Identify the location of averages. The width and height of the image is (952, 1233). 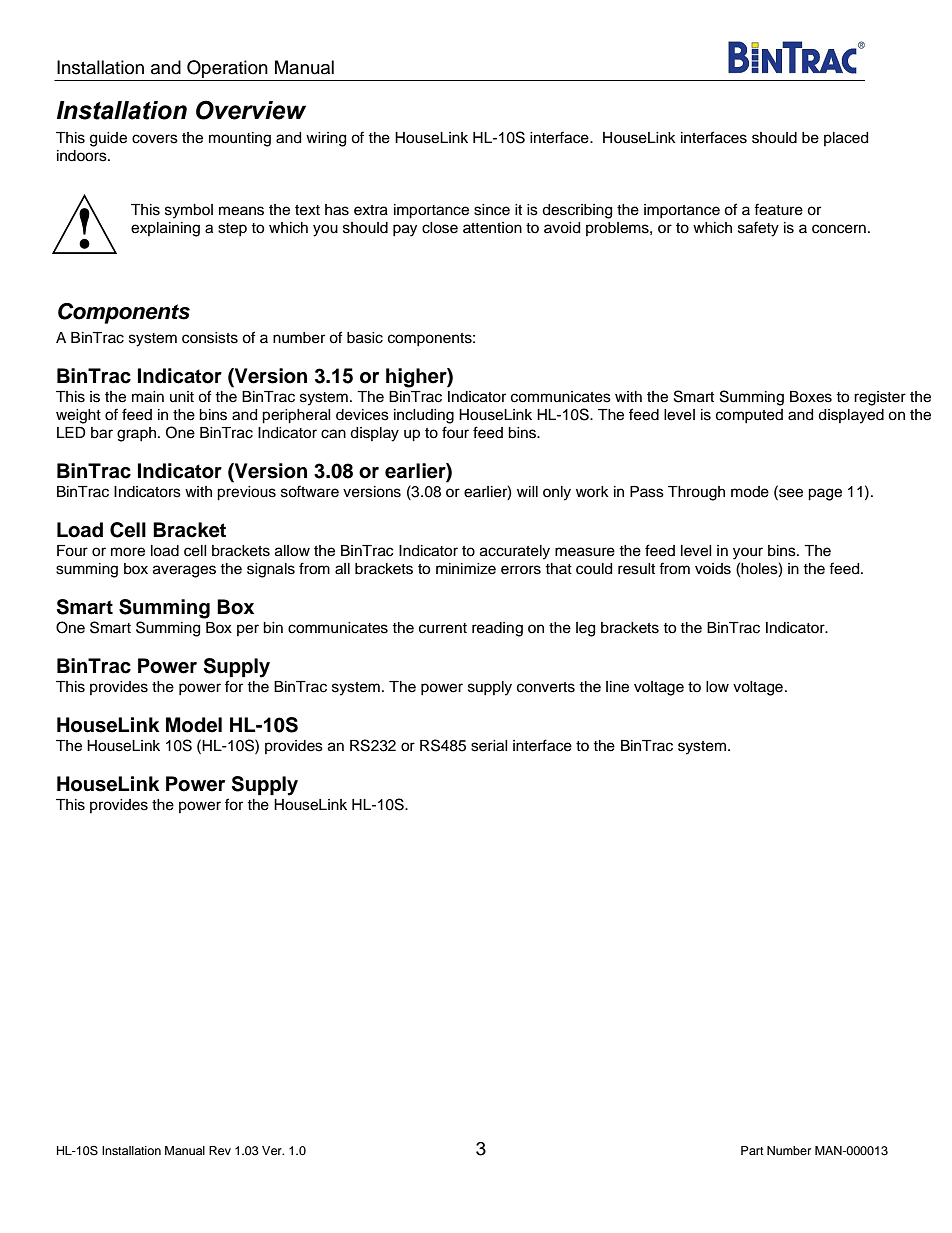
(184, 571).
